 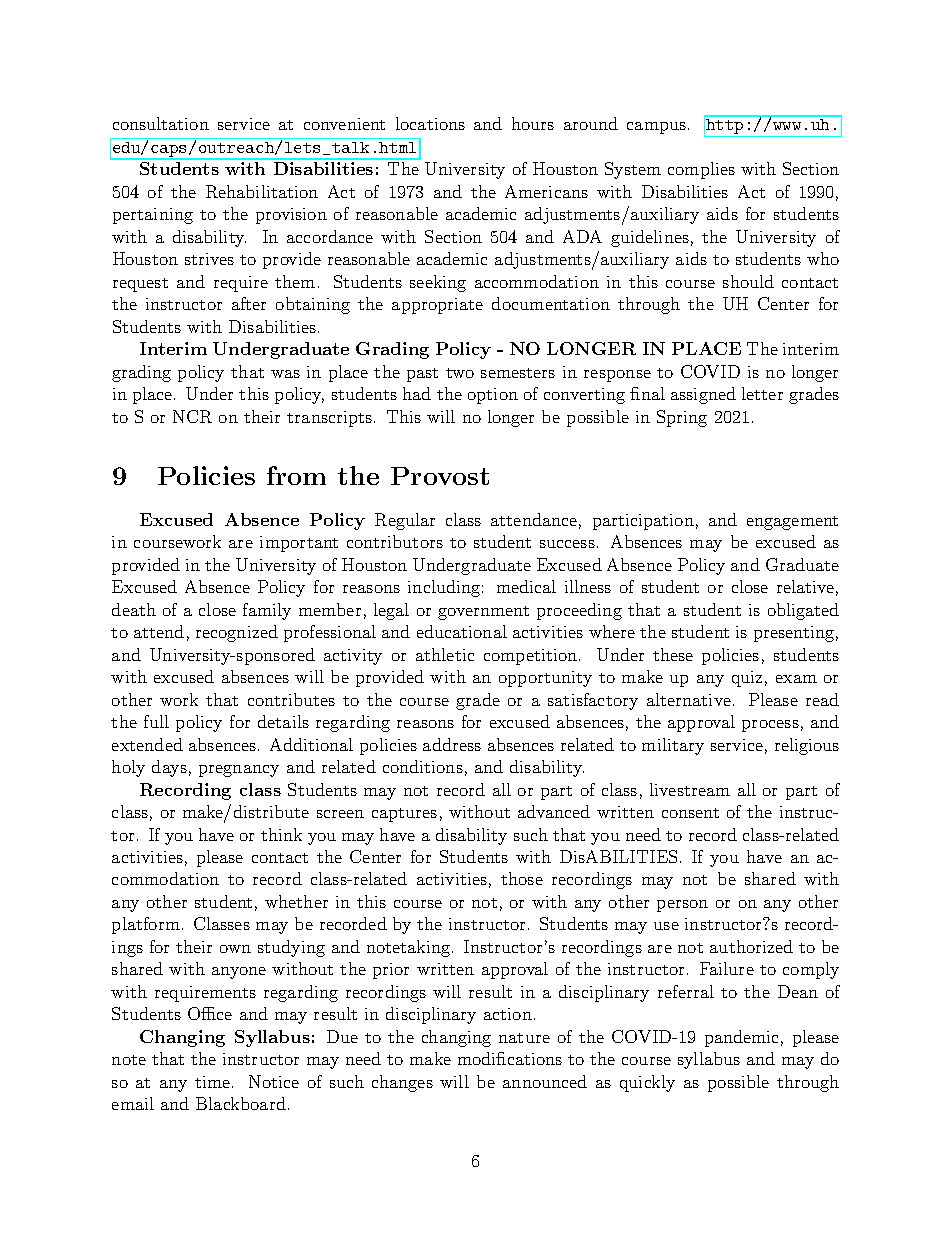 What do you see at coordinates (452, 744) in the screenshot?
I see `address` at bounding box center [452, 744].
